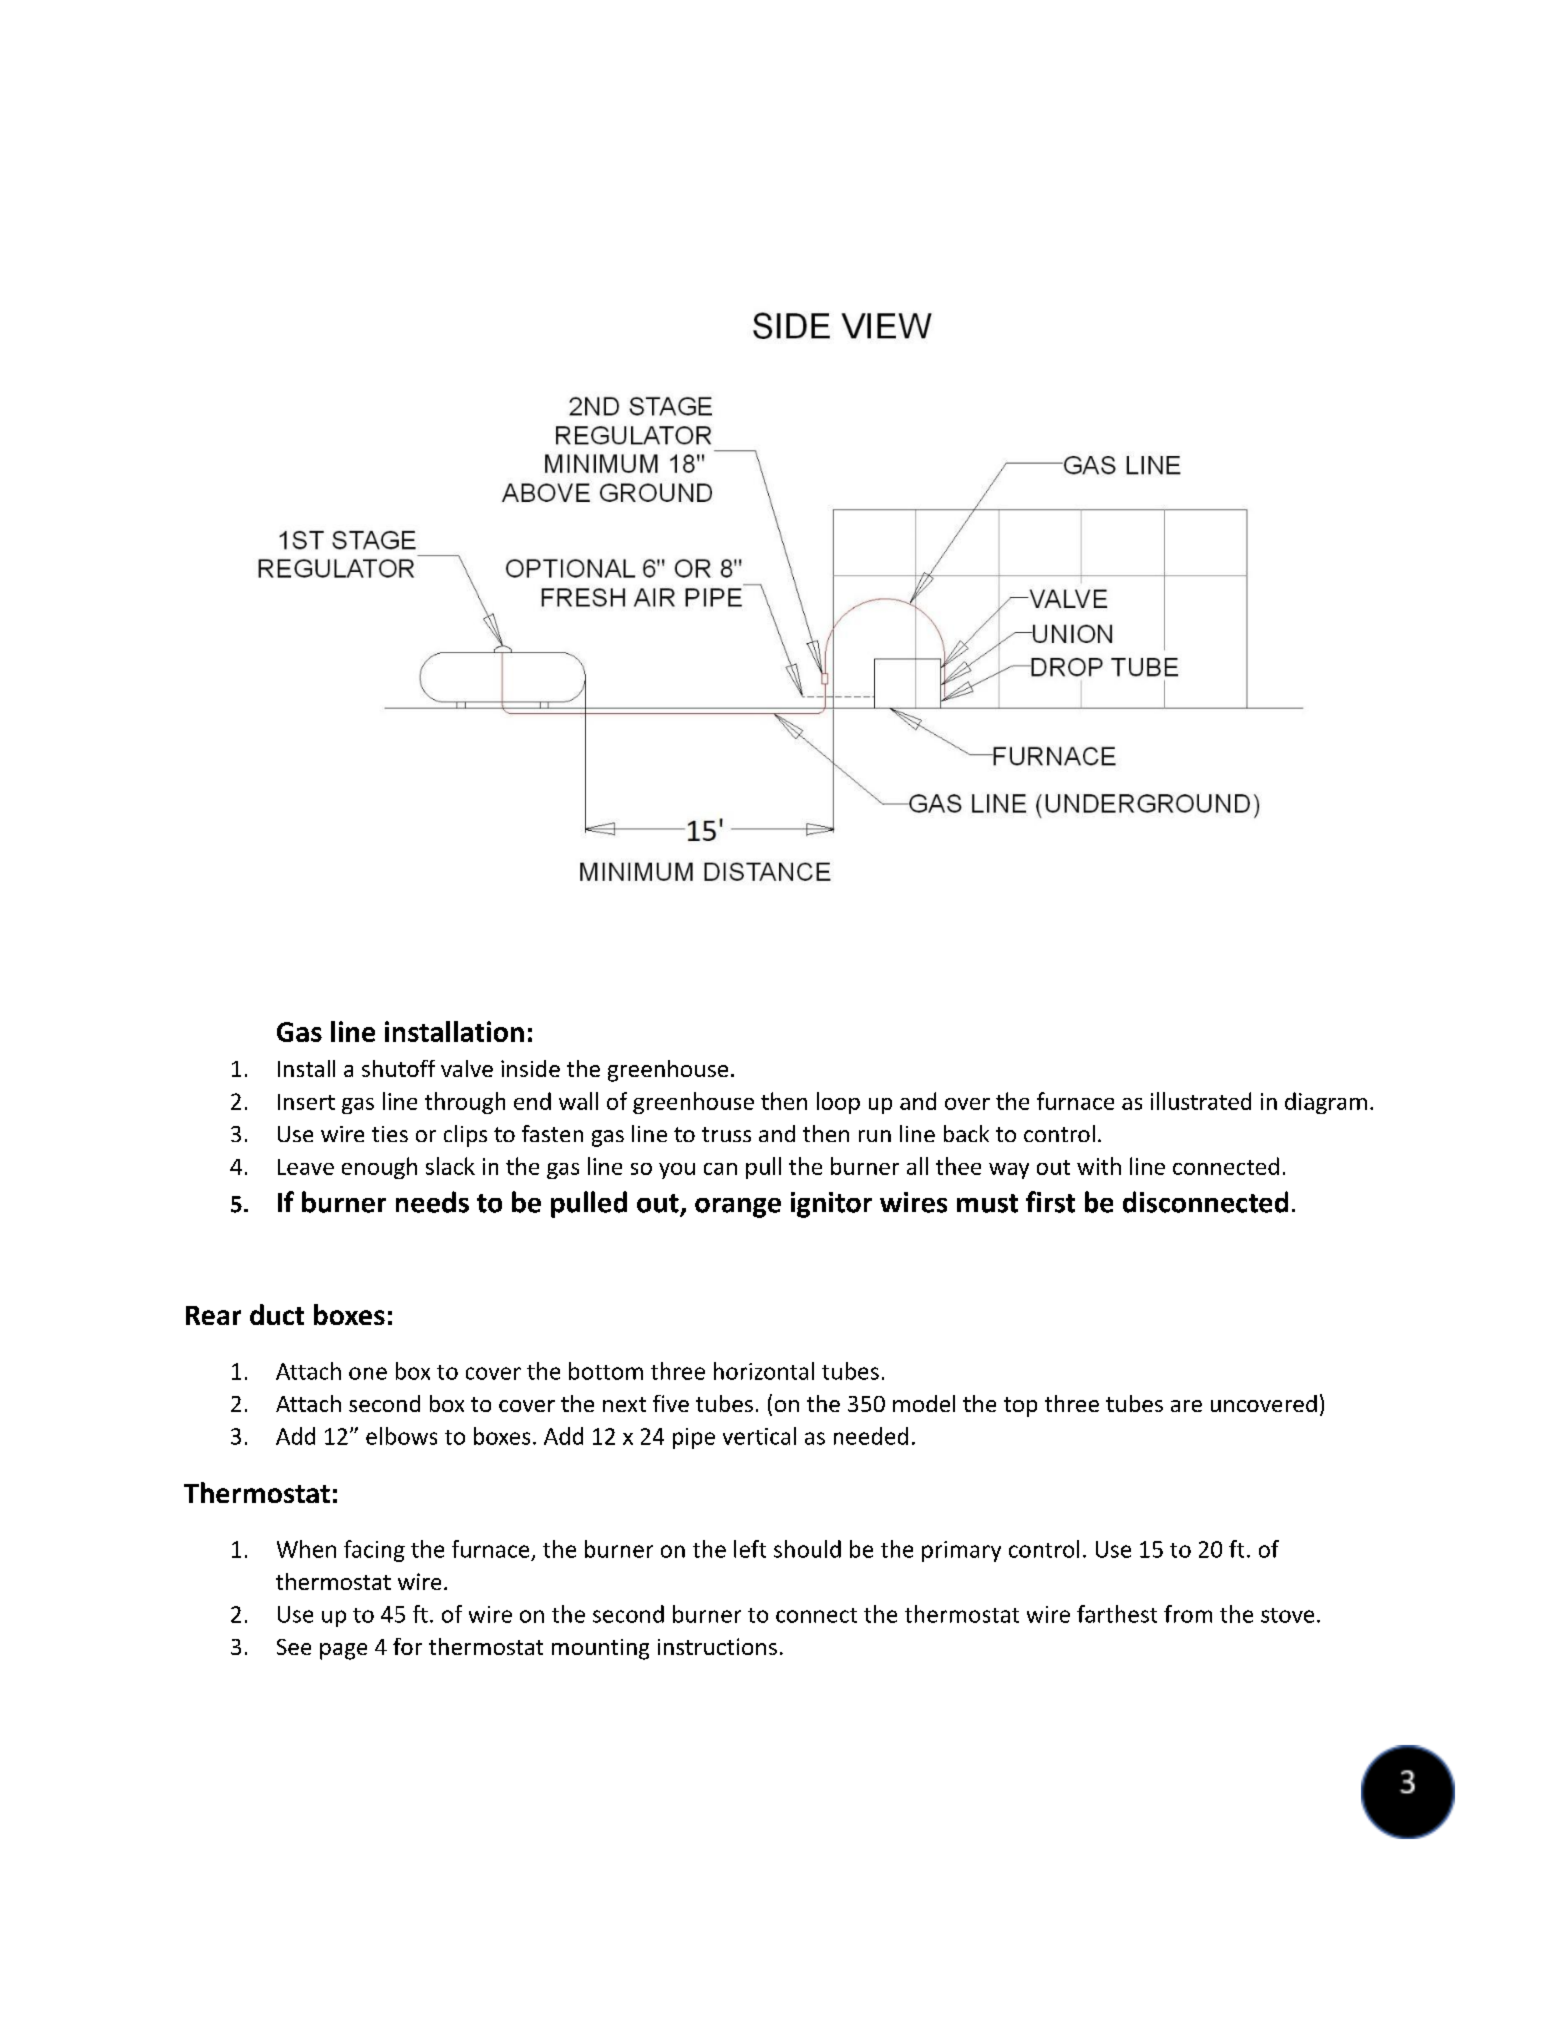 The image size is (1562, 2021). Describe the element at coordinates (764, 1371) in the document. I see `horizontal` at that location.
